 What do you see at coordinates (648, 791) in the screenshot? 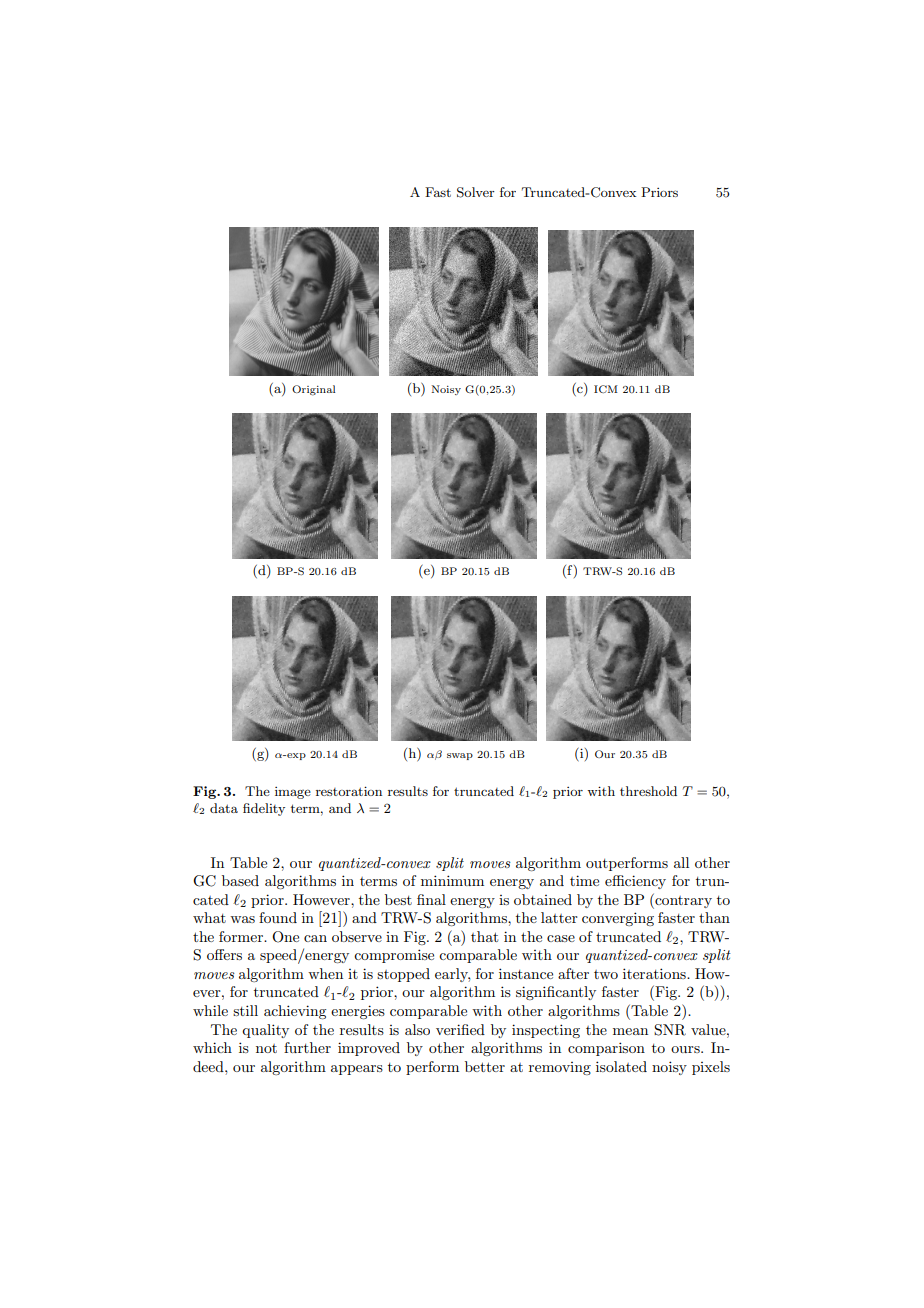
I see `threshold` at bounding box center [648, 791].
